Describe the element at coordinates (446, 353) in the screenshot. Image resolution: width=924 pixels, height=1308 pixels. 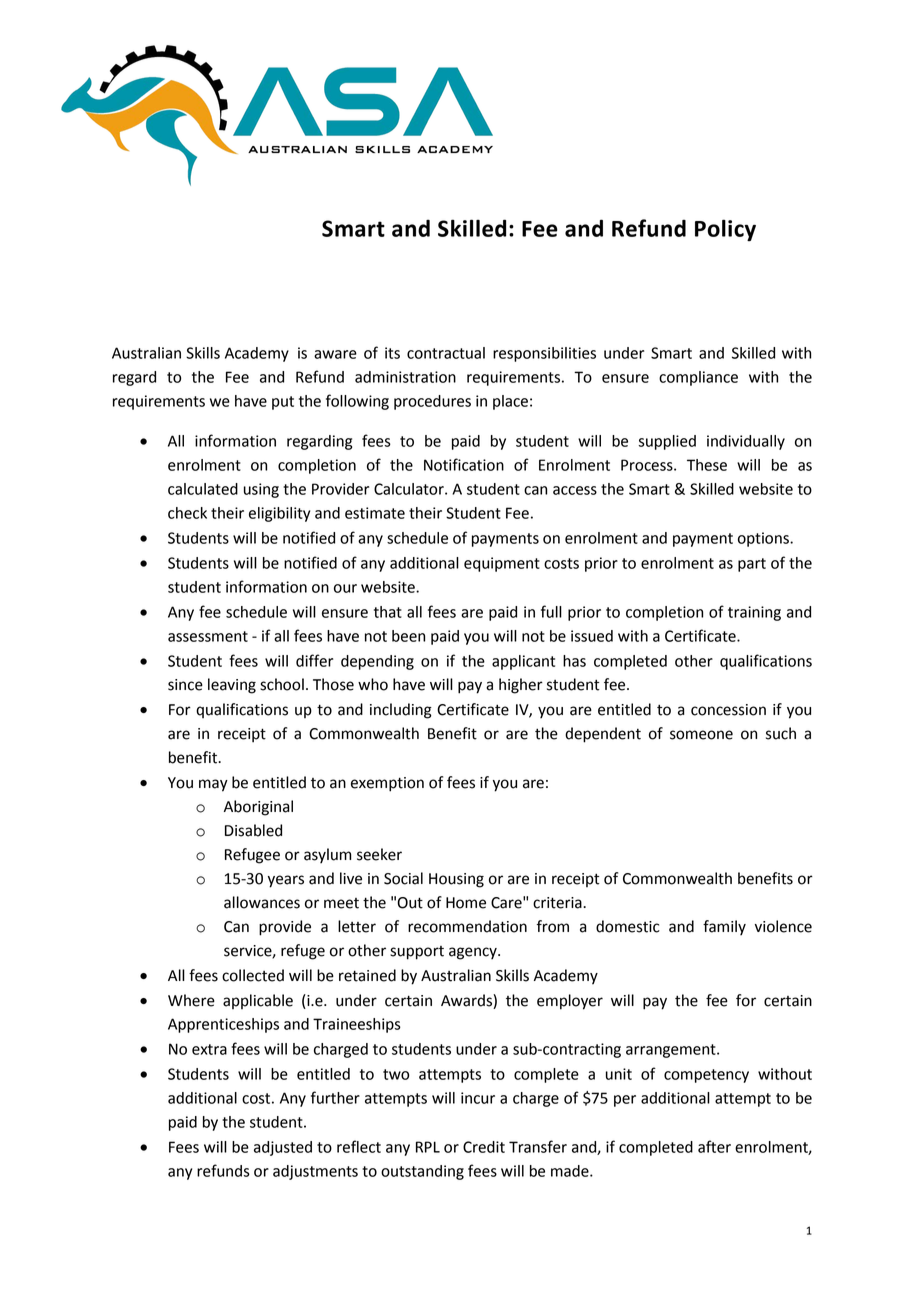
I see `contractual` at that location.
